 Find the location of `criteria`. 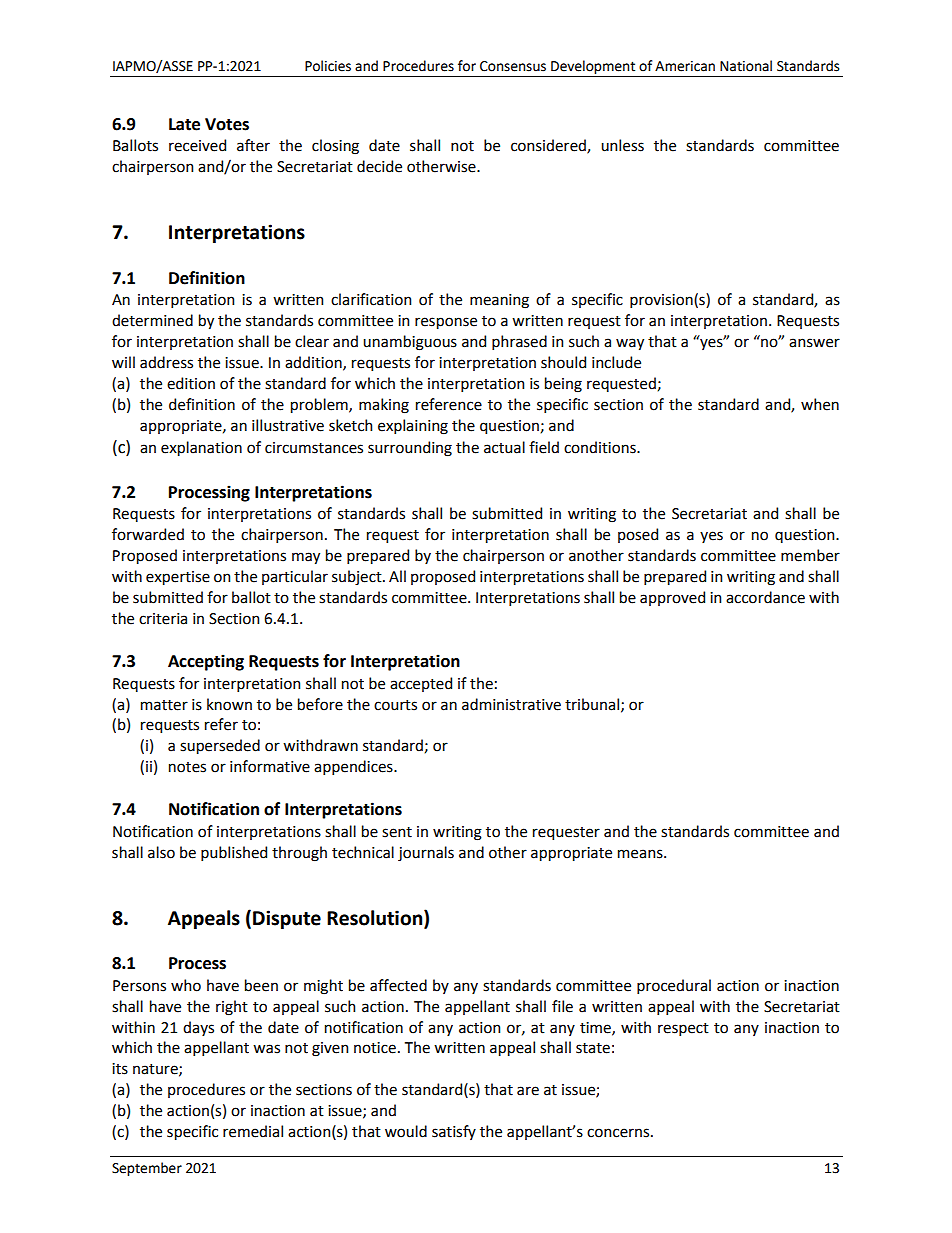

criteria is located at coordinates (163, 619).
